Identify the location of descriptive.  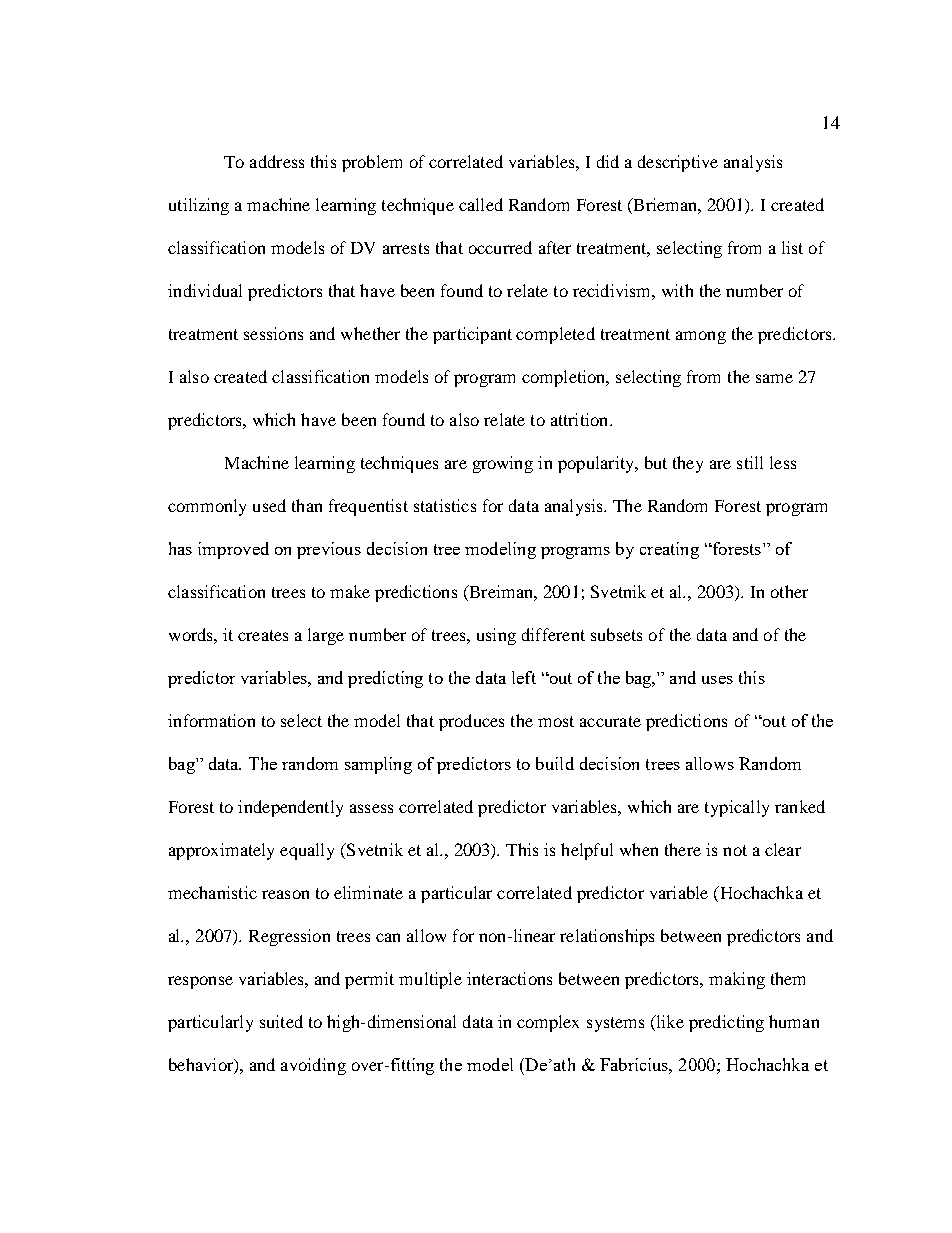
(678, 163).
